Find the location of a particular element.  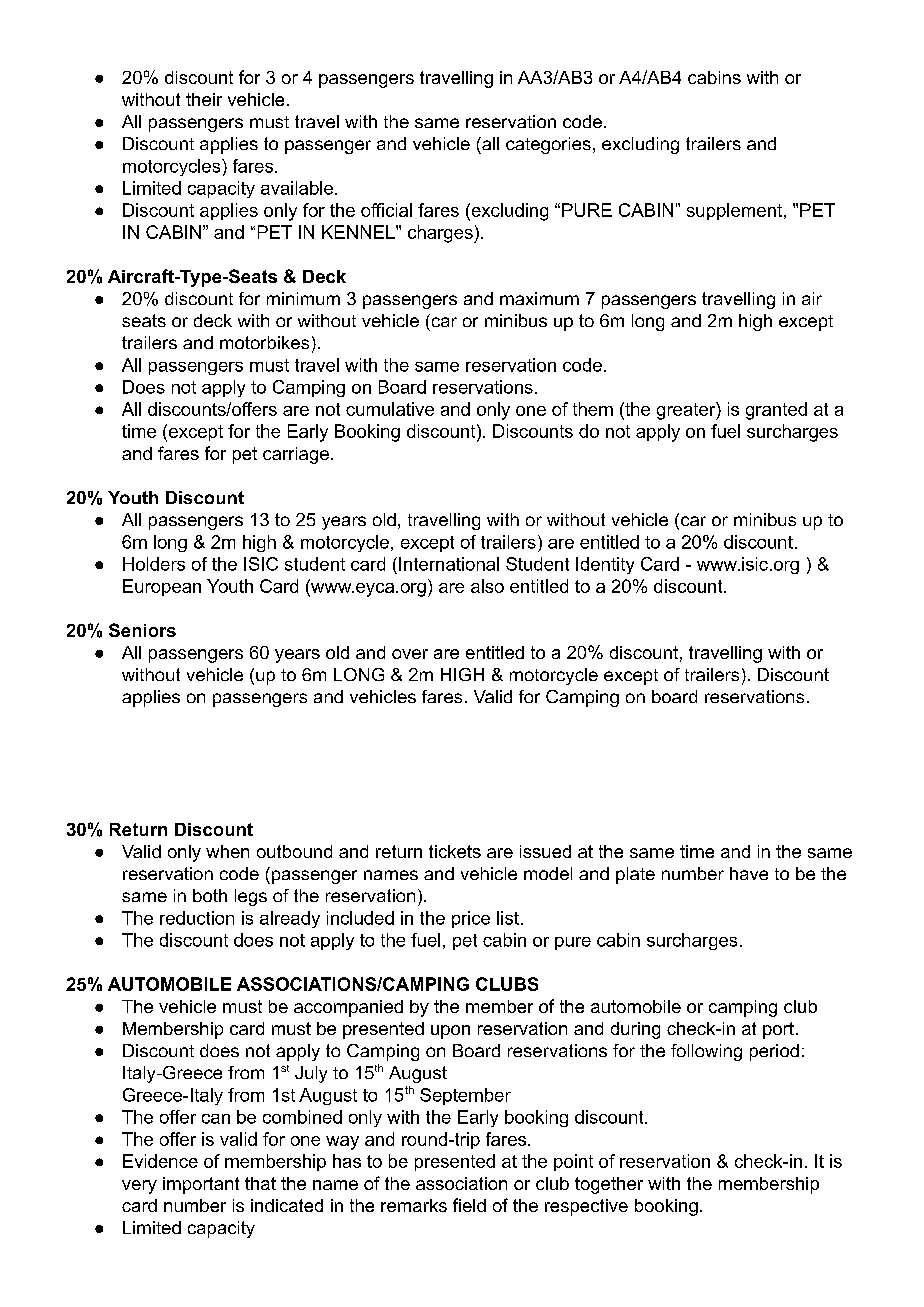

their is located at coordinates (204, 99).
